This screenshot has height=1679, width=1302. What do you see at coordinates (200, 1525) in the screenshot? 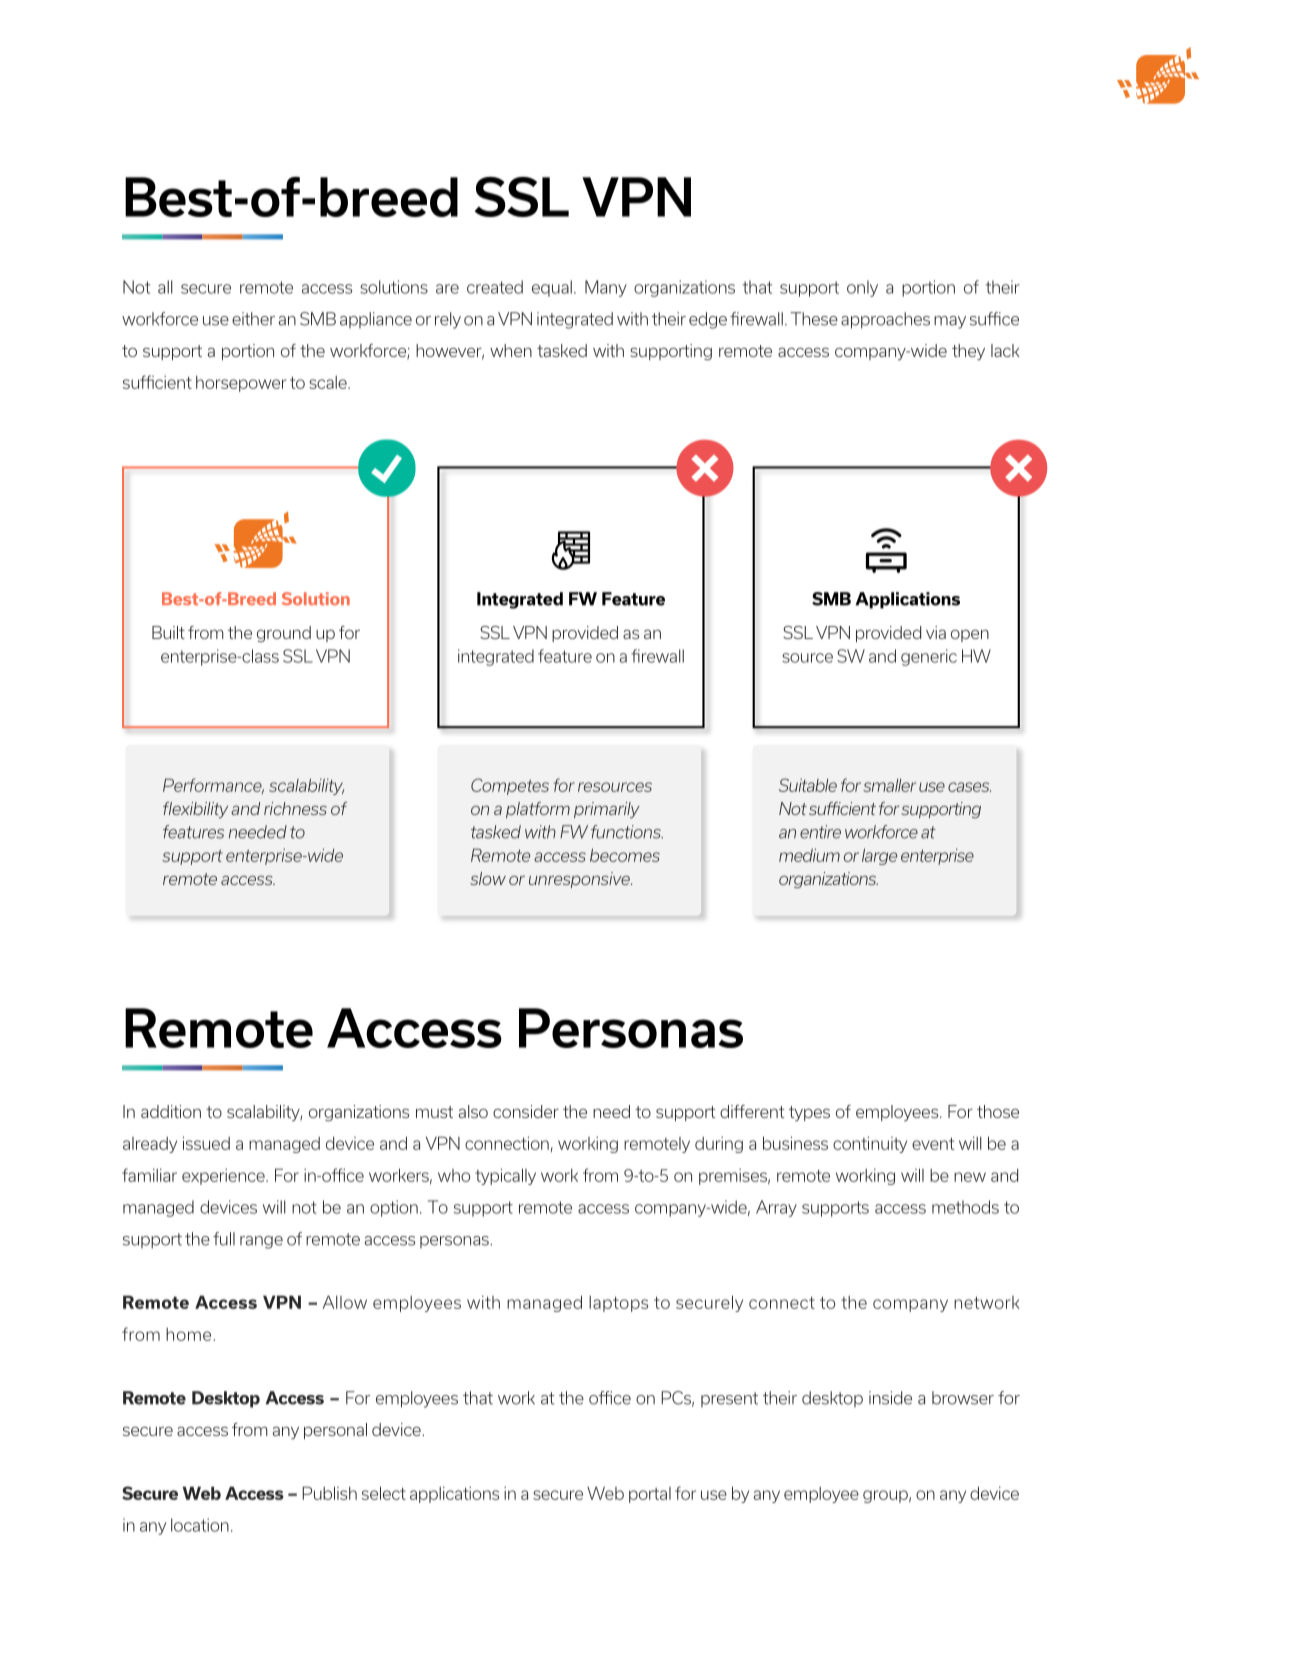
I see `location` at bounding box center [200, 1525].
